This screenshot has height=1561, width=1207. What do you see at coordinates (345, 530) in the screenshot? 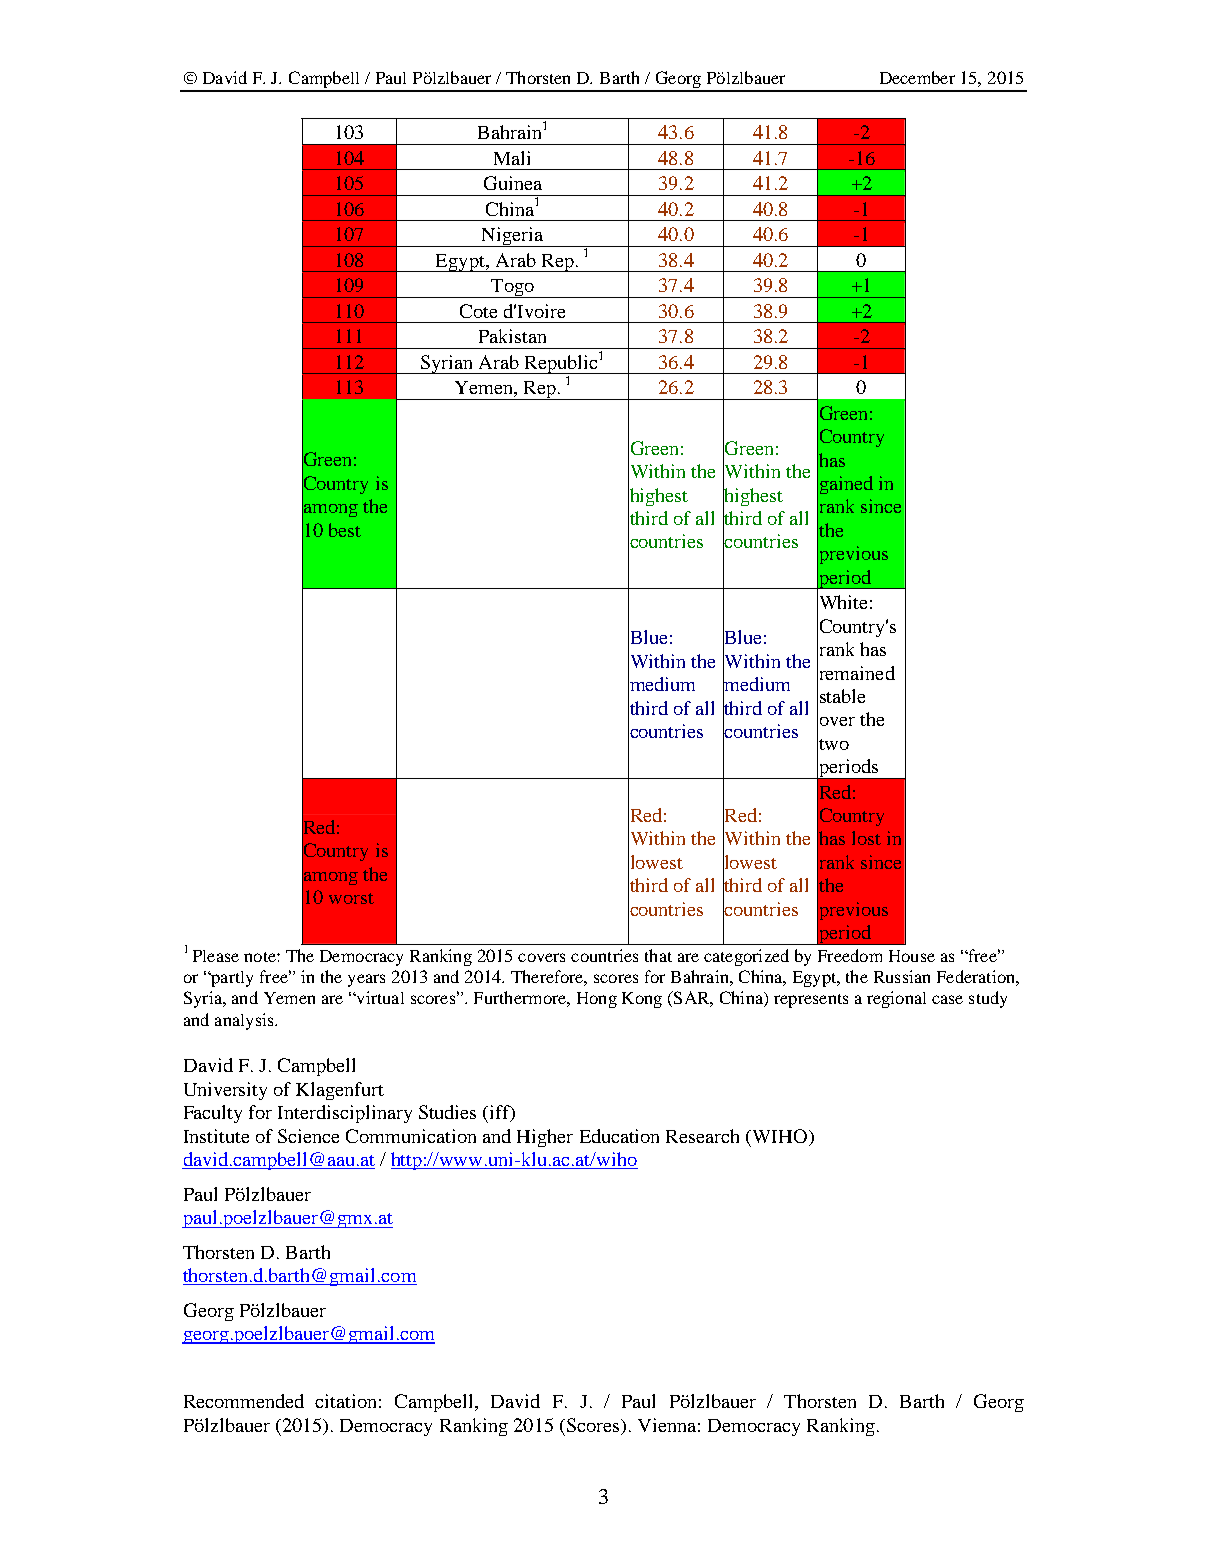
I see `best` at bounding box center [345, 530].
